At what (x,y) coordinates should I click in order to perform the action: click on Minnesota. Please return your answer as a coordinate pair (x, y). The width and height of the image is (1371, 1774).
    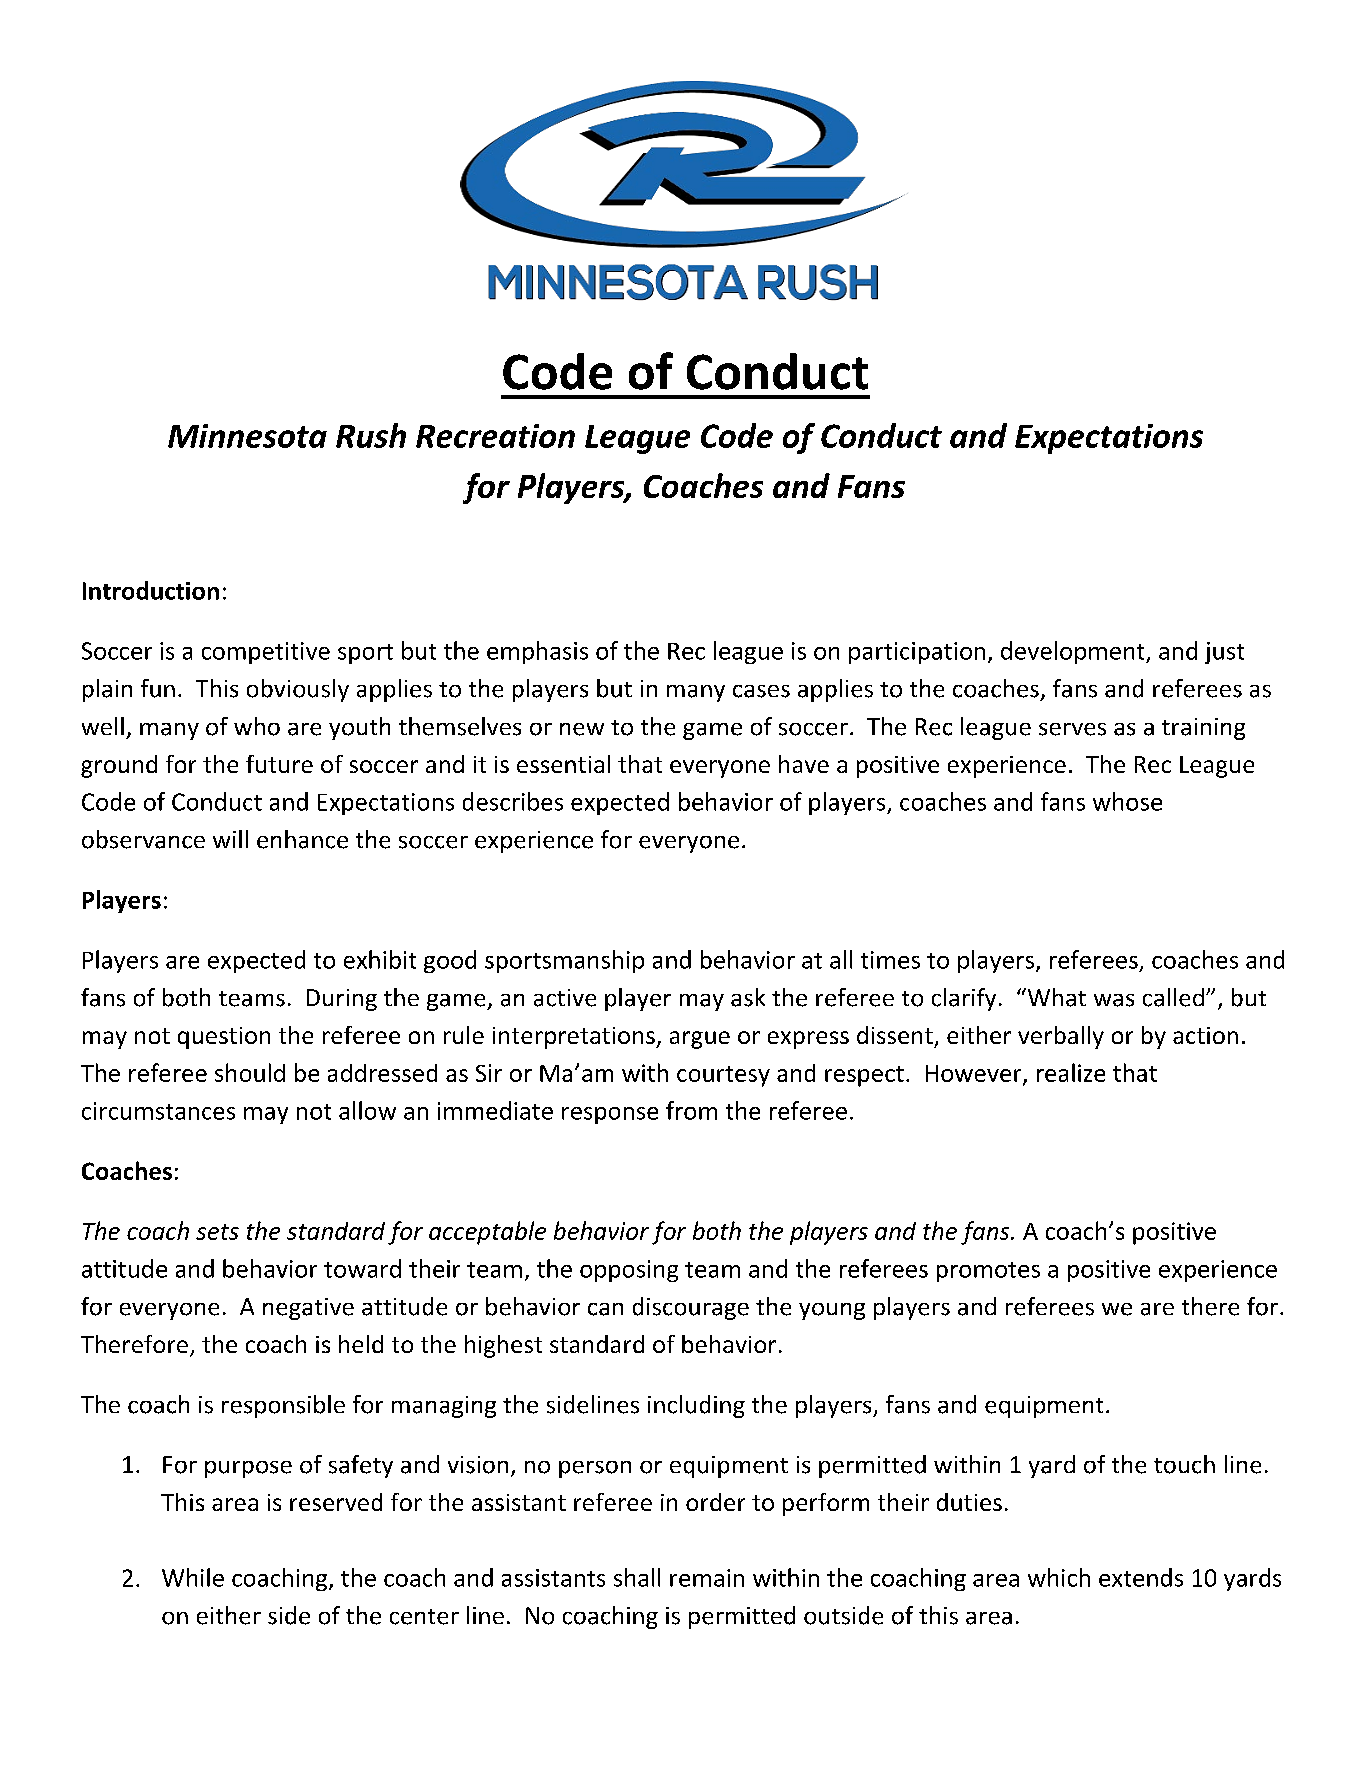
    Looking at the image, I should click on (247, 436).
